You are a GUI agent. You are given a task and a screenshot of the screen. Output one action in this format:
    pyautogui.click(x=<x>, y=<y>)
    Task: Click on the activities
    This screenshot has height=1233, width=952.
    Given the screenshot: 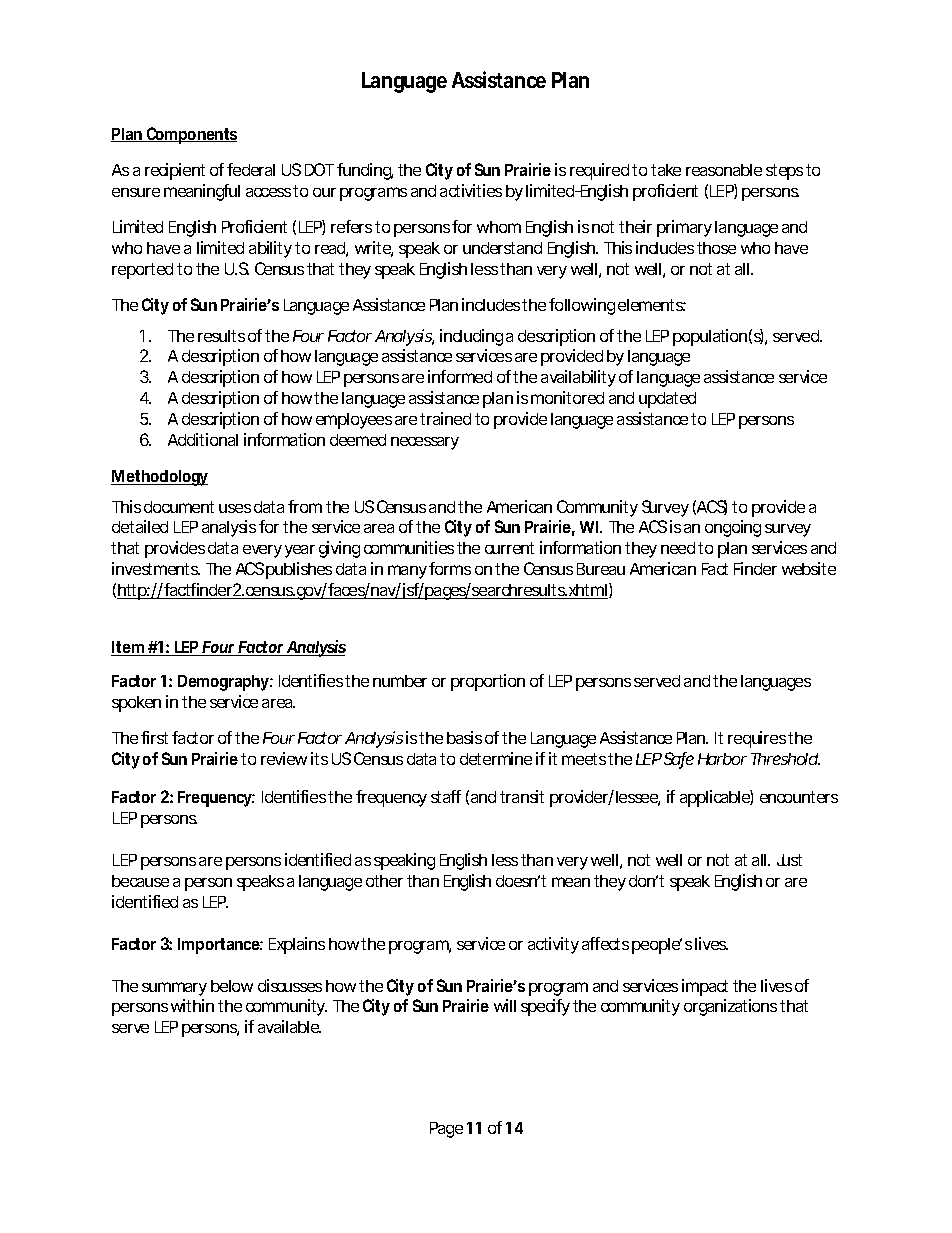 What is the action you would take?
    pyautogui.click(x=471, y=190)
